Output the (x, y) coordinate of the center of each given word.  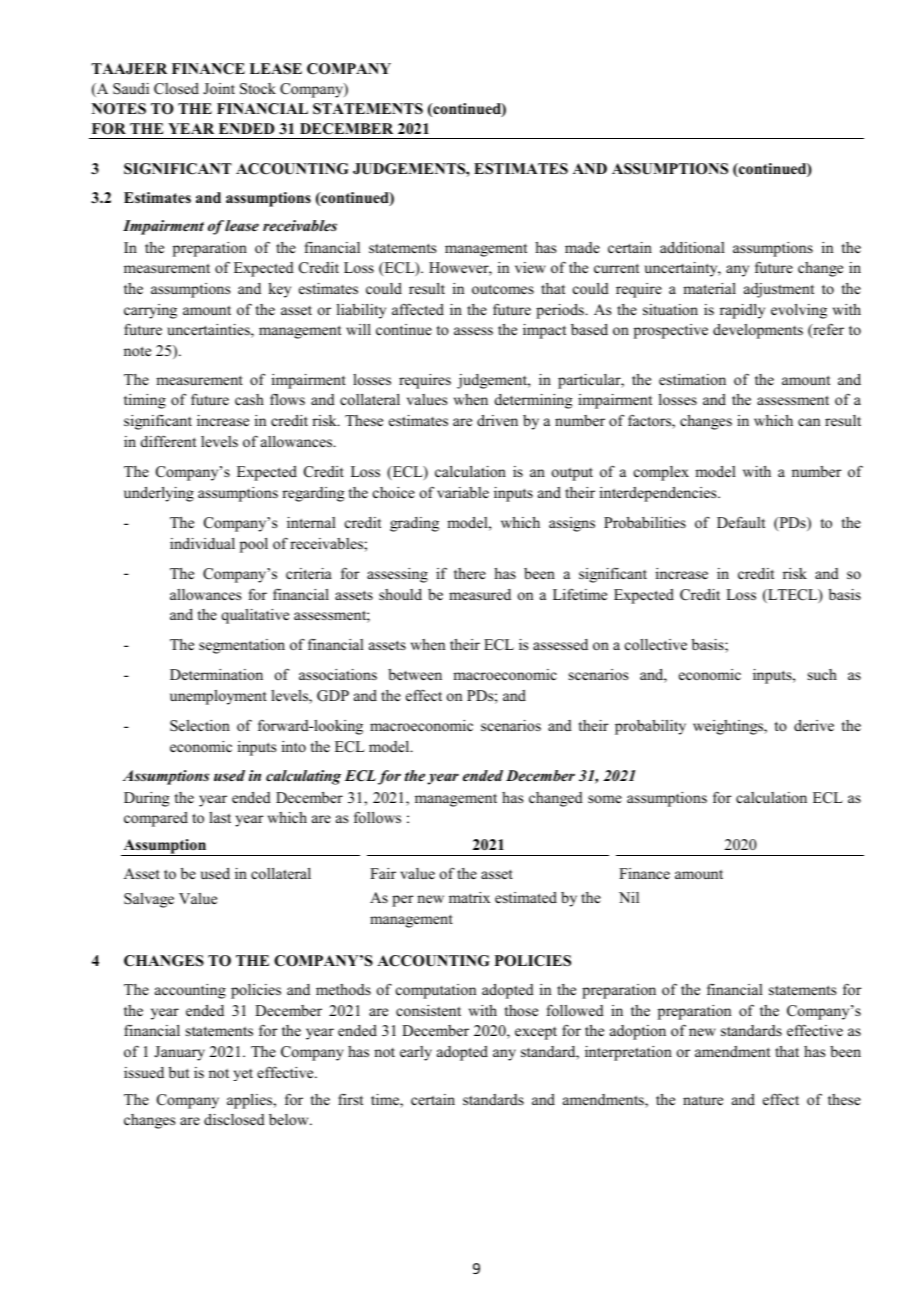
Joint (219, 89)
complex (661, 473)
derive (814, 725)
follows (377, 817)
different (168, 441)
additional (692, 247)
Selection (200, 726)
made (582, 247)
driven (497, 420)
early (416, 1053)
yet (243, 1075)
